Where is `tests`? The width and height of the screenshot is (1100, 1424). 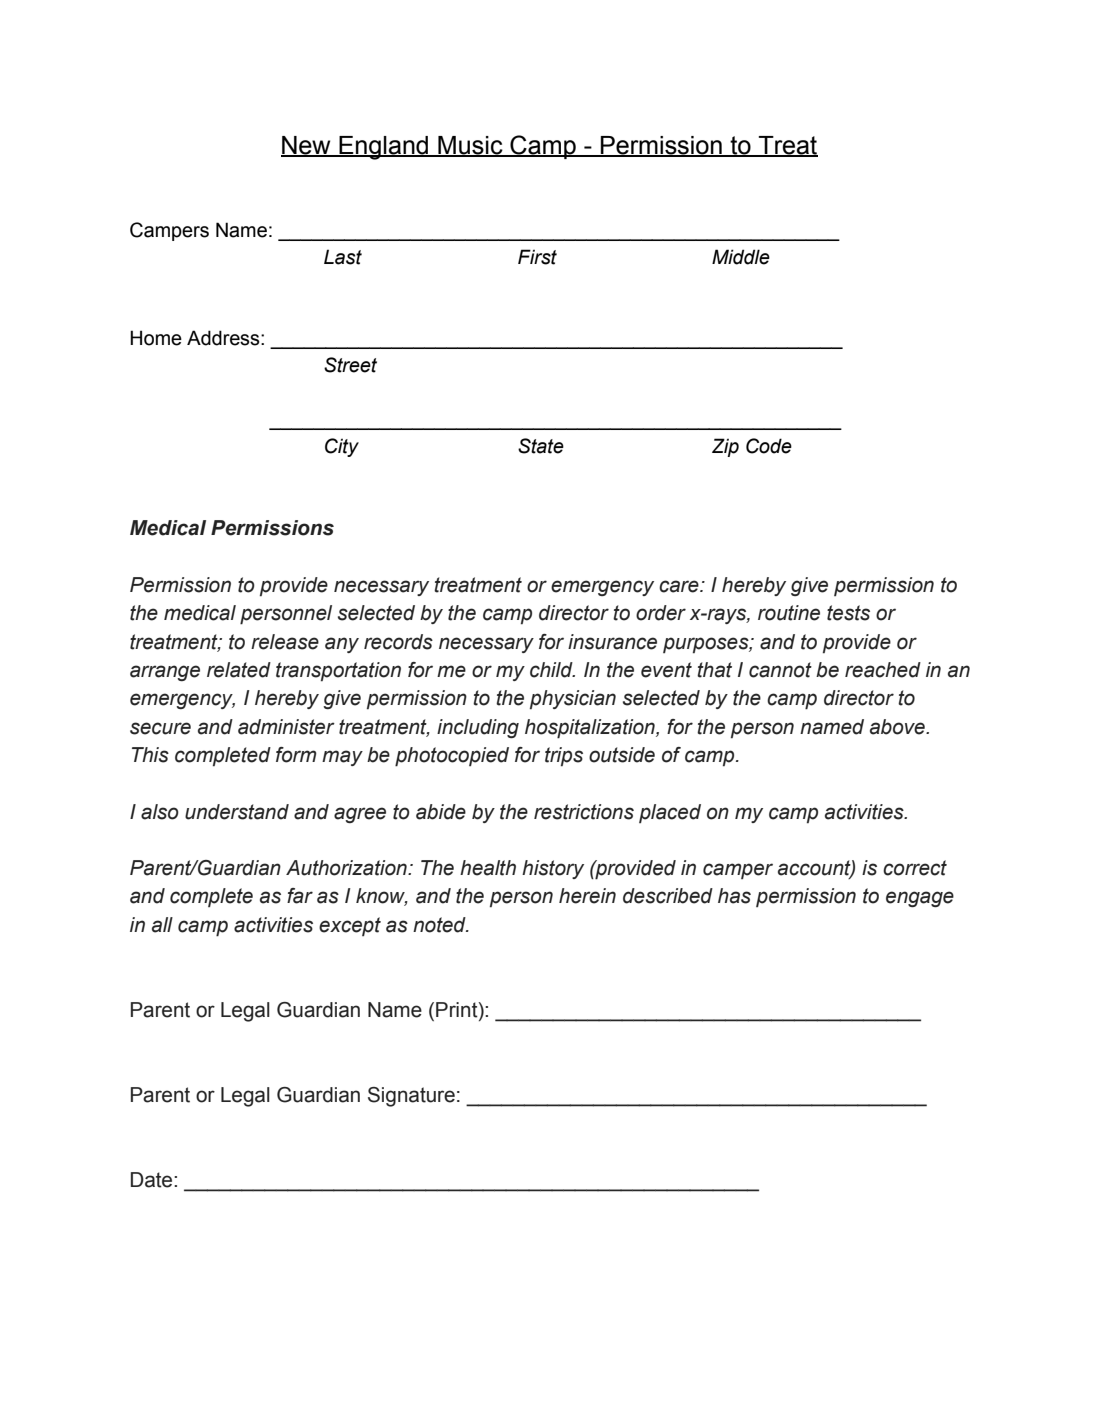
tests is located at coordinates (848, 613).
